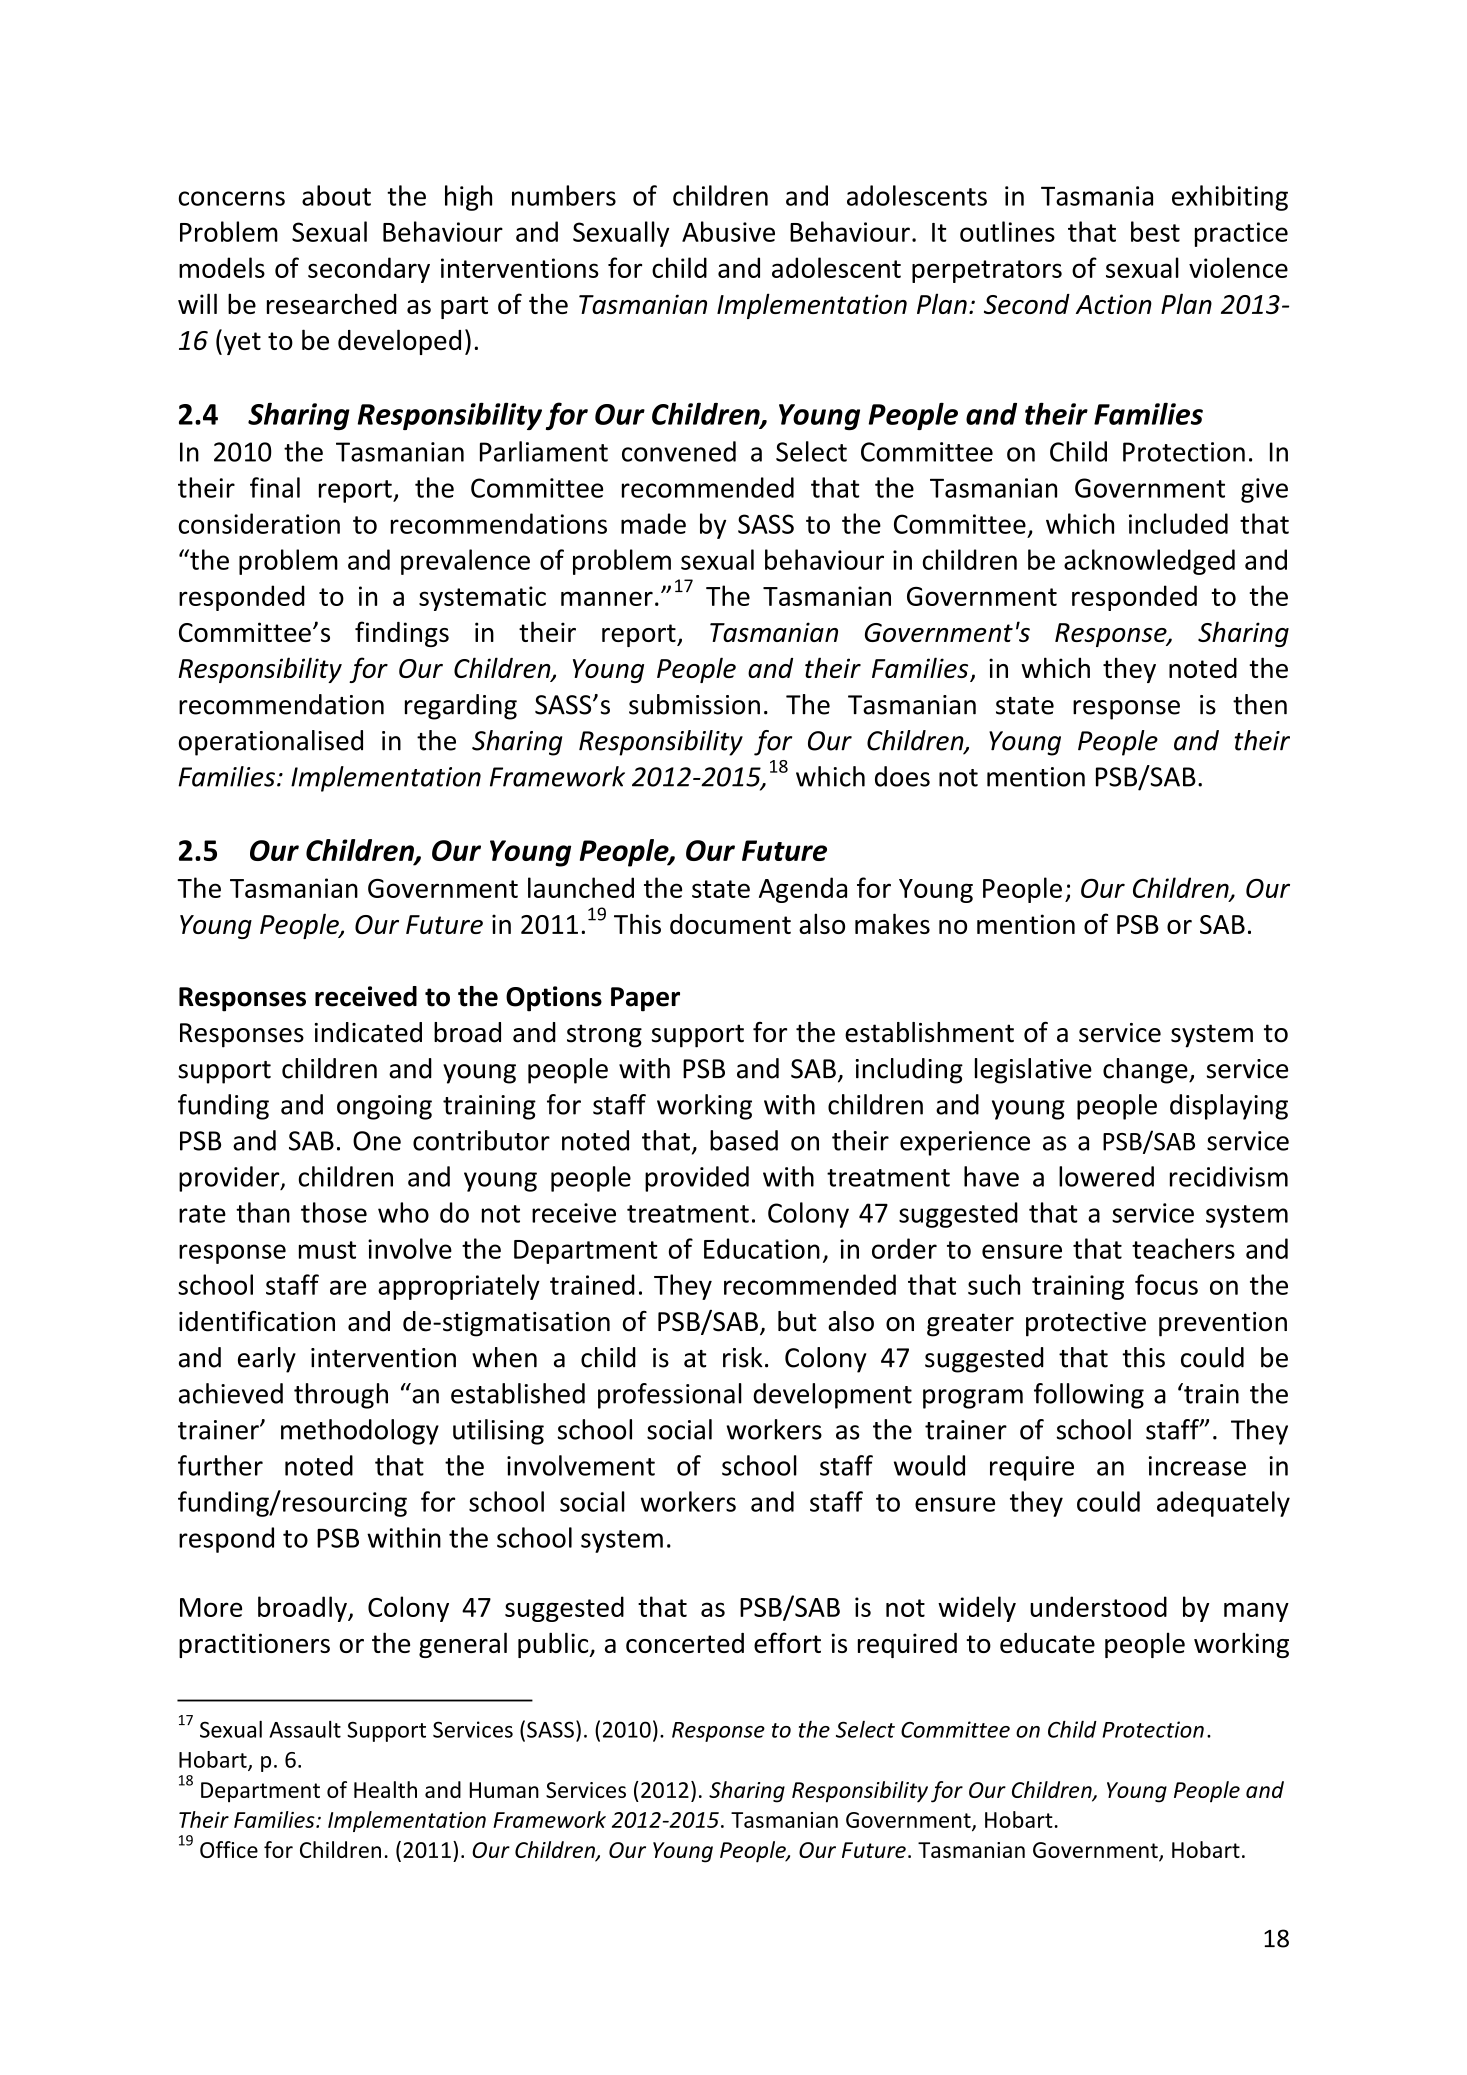 Image resolution: width=1467 pixels, height=2075 pixels. I want to click on following, so click(1089, 1396).
